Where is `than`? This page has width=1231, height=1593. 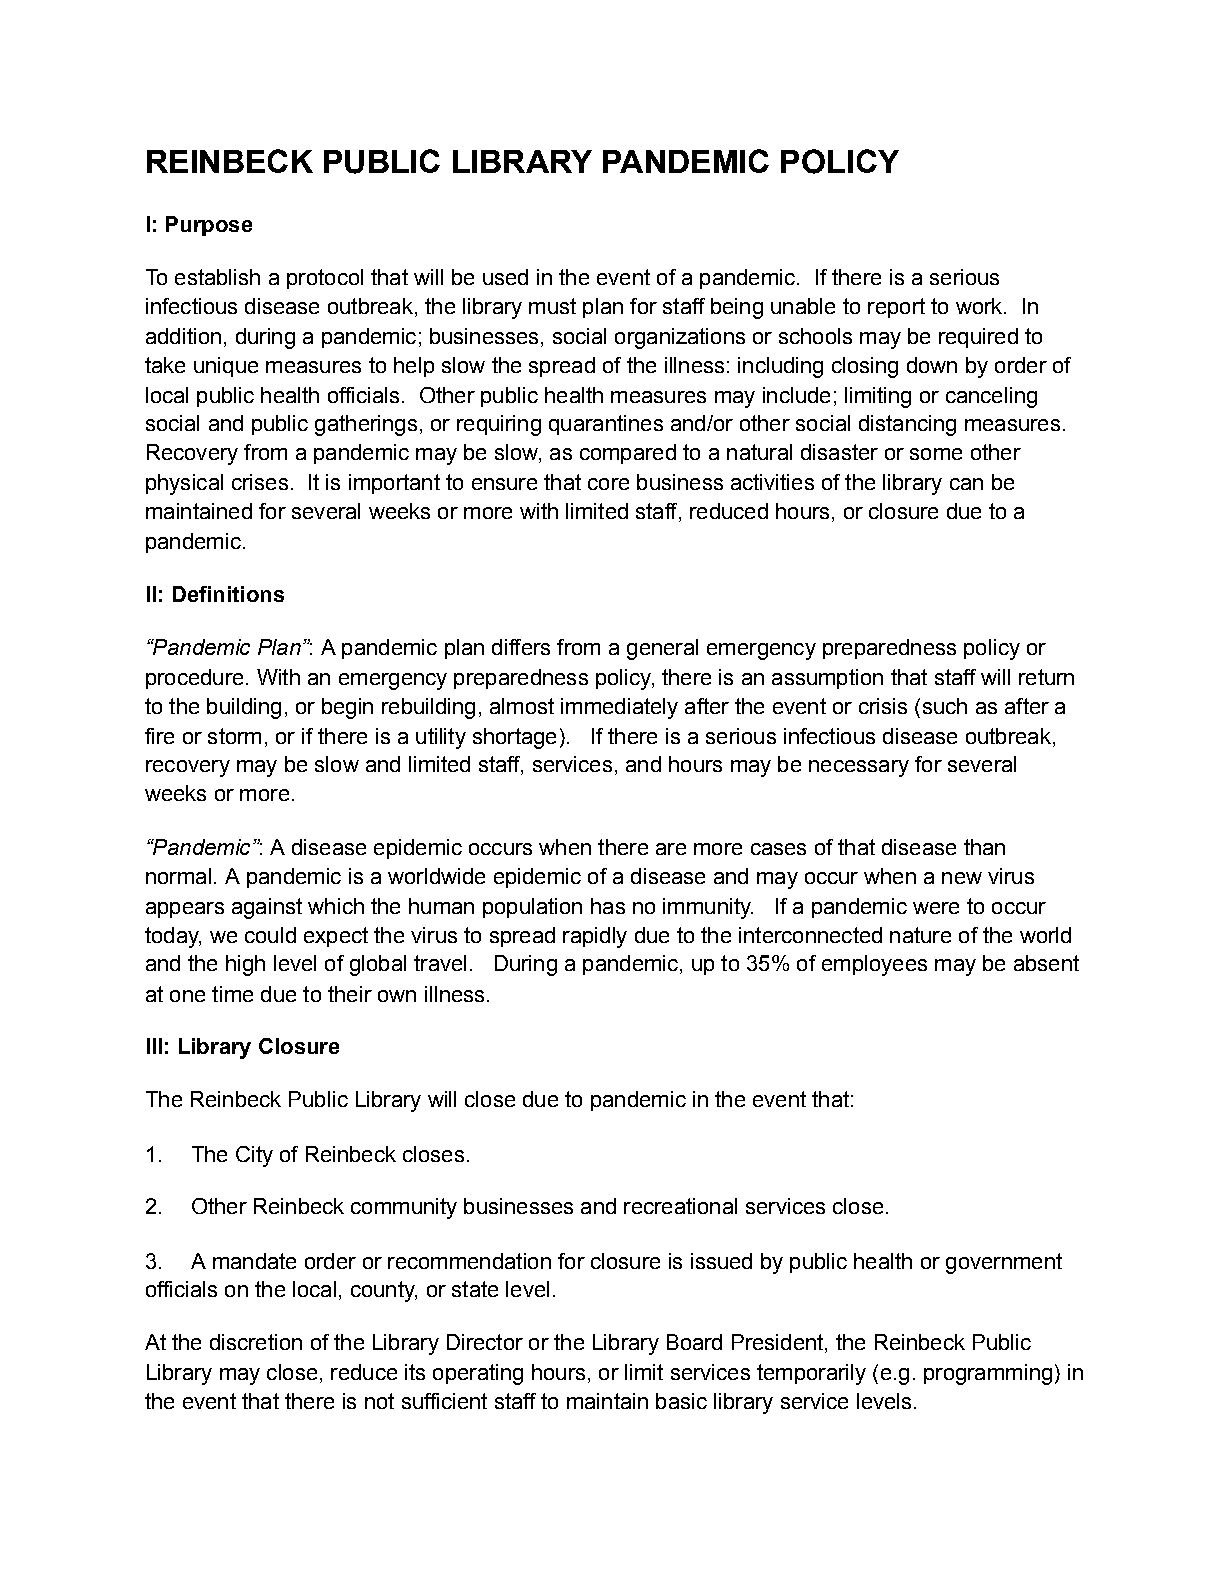 than is located at coordinates (984, 847).
